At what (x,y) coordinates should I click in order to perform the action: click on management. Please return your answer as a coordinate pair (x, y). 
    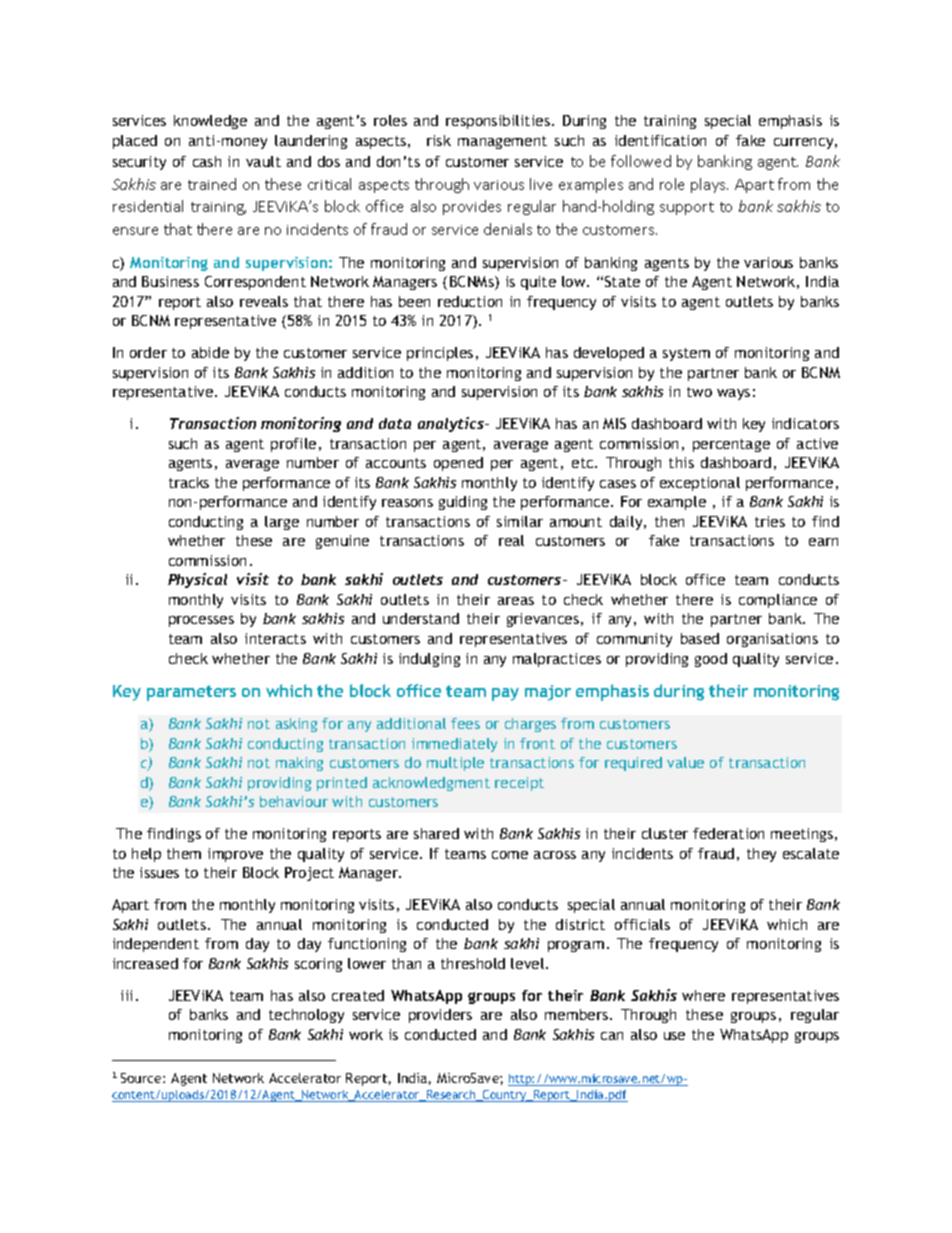
    Looking at the image, I should click on (502, 142).
